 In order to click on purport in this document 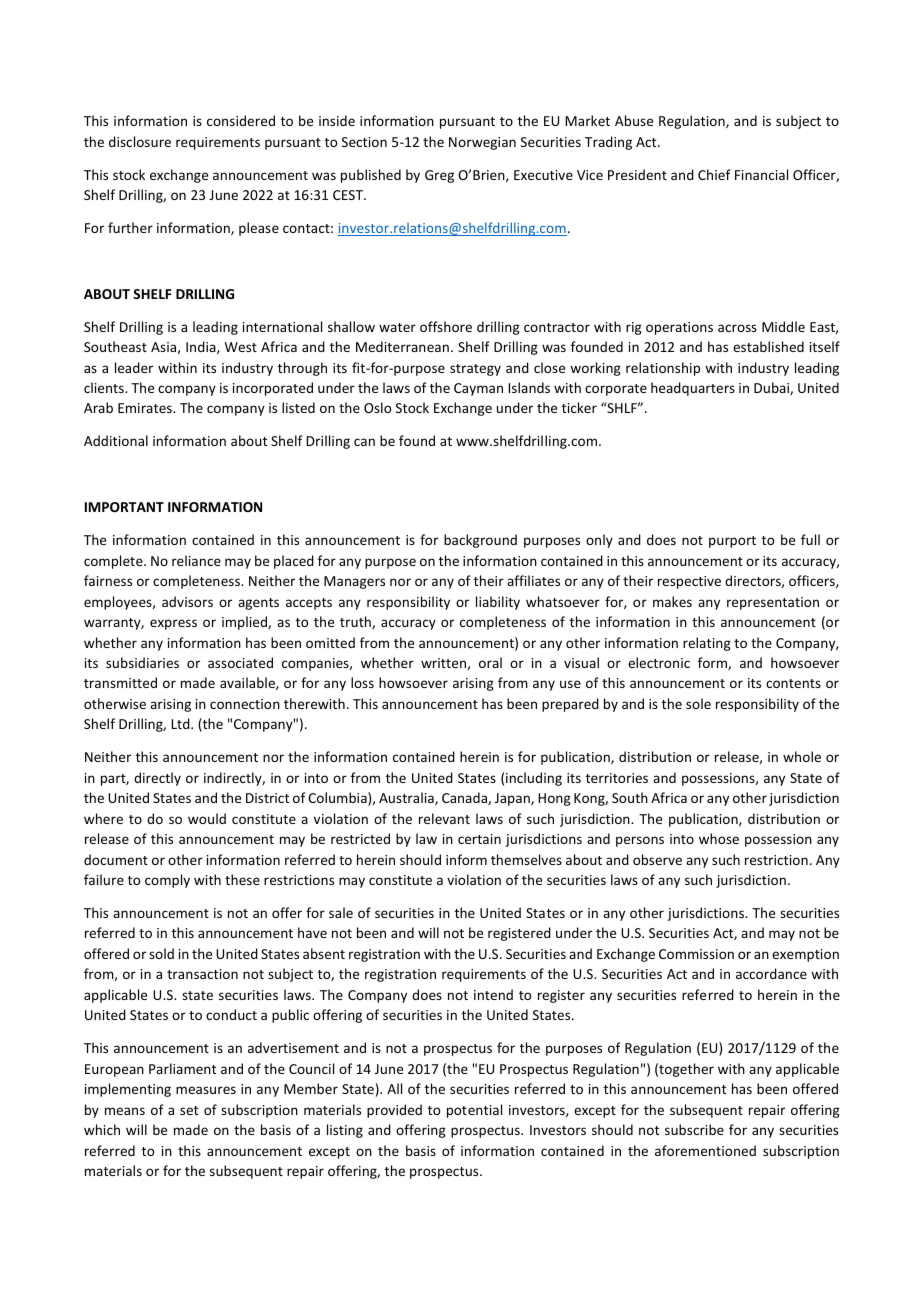, I will do `click(732, 542)`.
